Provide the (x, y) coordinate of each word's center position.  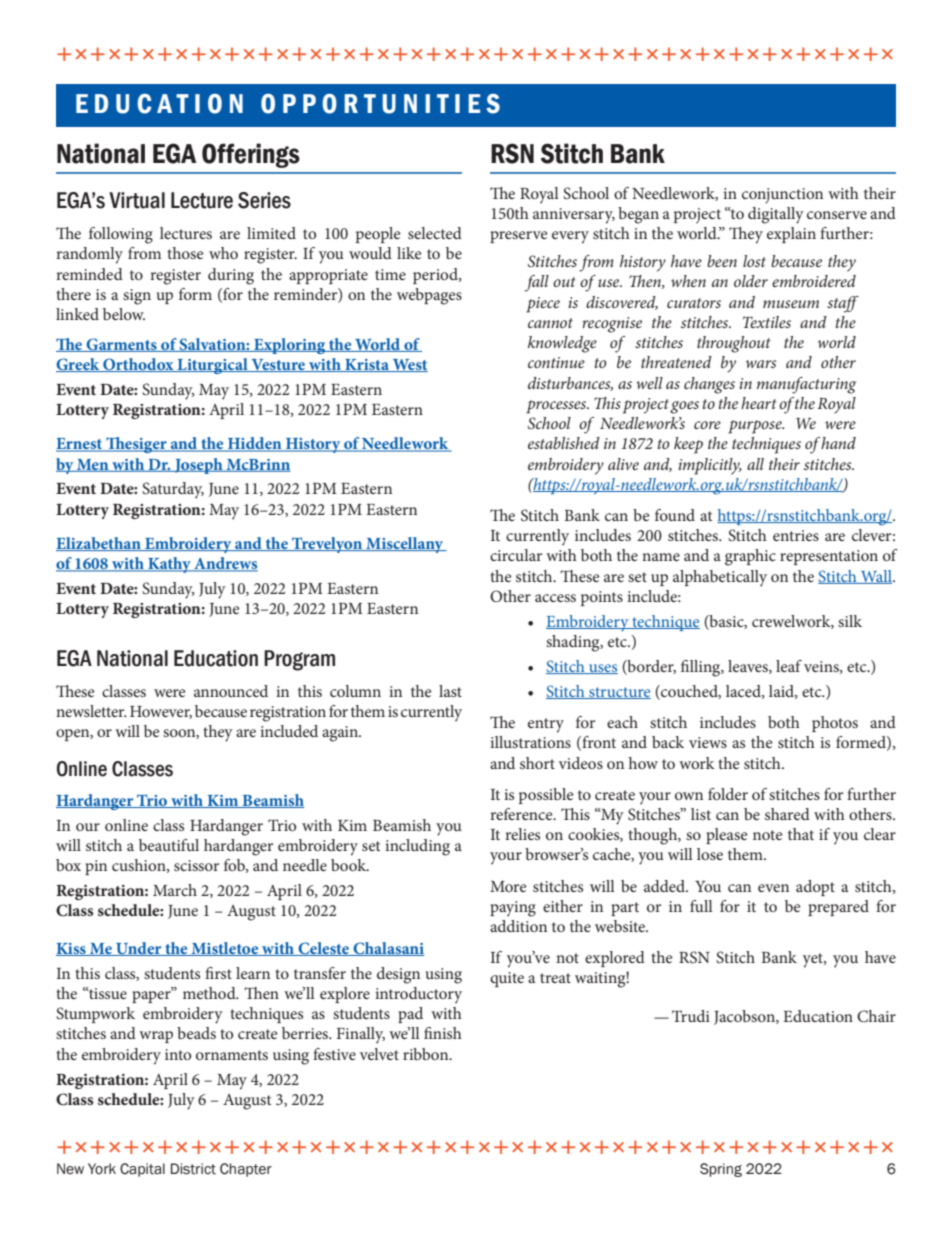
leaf (789, 666)
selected (435, 233)
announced (231, 691)
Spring (721, 1170)
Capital (142, 1170)
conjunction (782, 196)
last (450, 691)
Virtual (137, 200)
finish (443, 1033)
